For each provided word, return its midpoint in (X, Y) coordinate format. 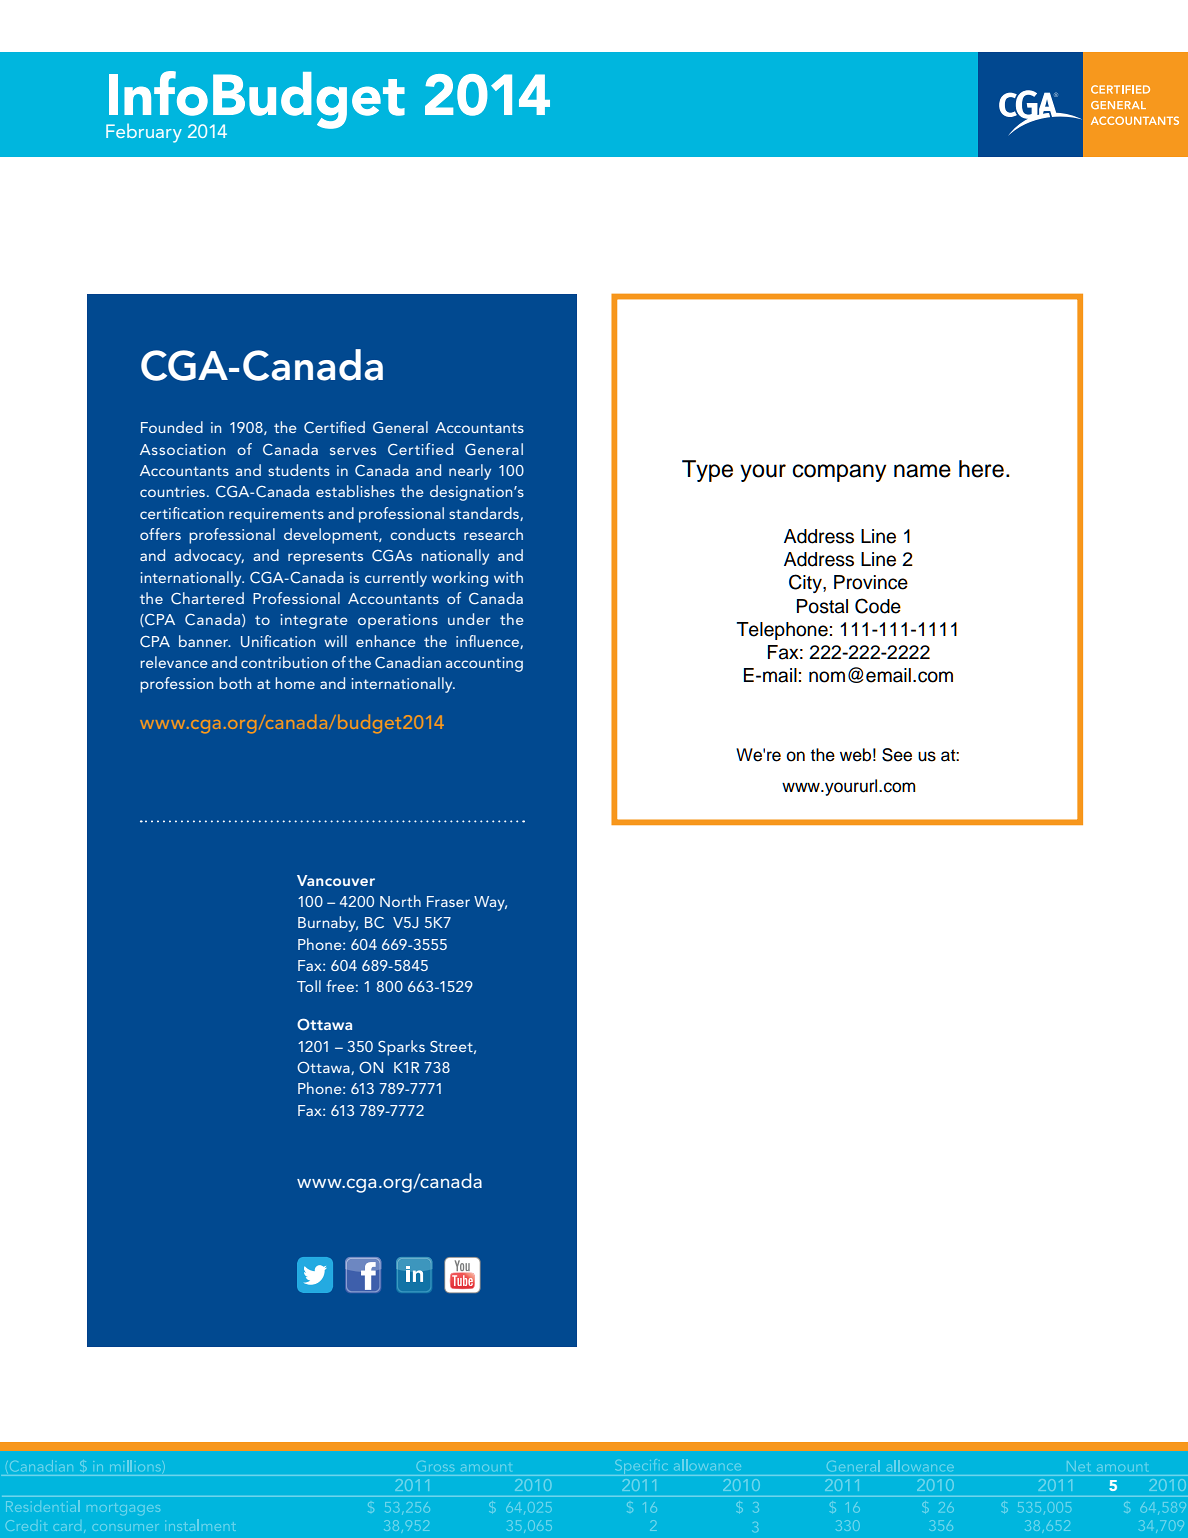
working (460, 579)
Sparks (401, 1048)
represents (325, 558)
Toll (309, 986)
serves (353, 451)
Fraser (448, 901)
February (144, 133)
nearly (470, 472)
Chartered (207, 598)
